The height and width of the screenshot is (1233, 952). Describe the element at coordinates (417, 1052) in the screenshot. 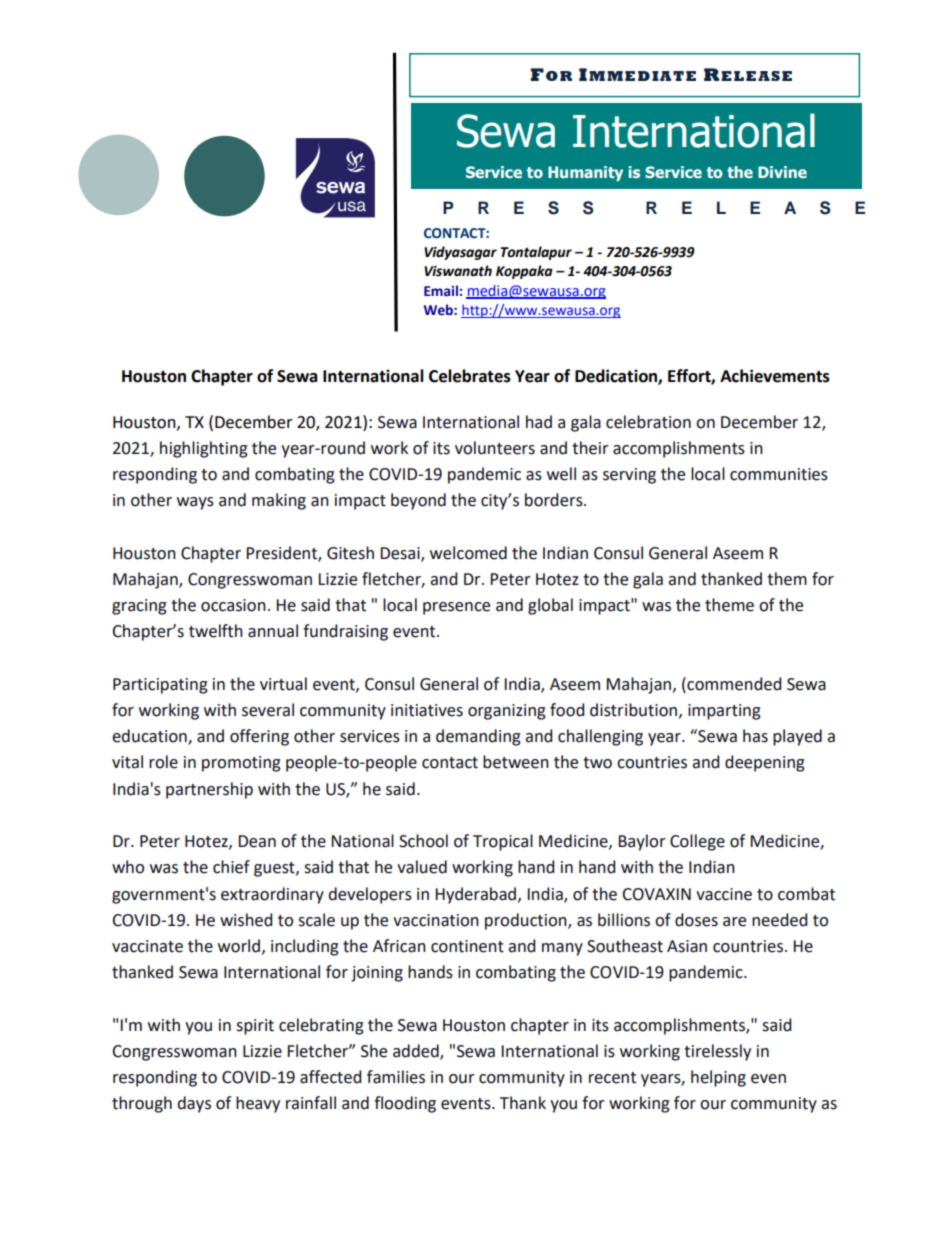

I see `added` at that location.
